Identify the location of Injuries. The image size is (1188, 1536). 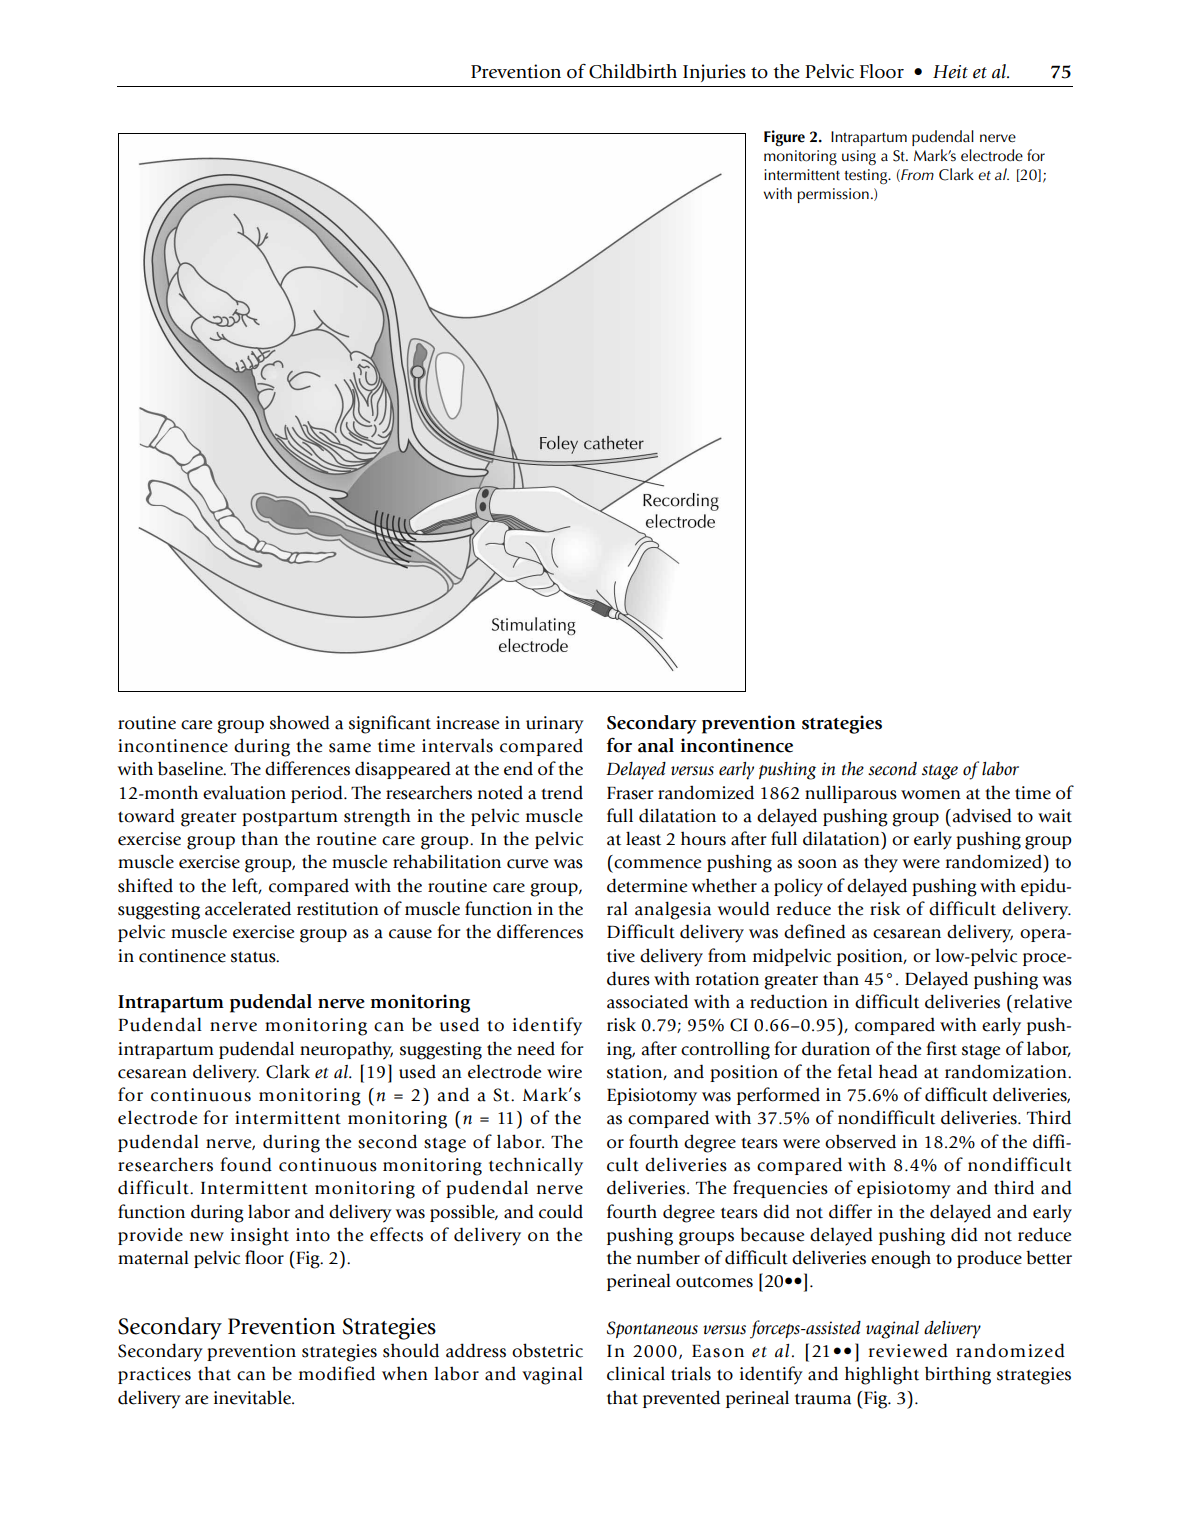
(714, 73).
